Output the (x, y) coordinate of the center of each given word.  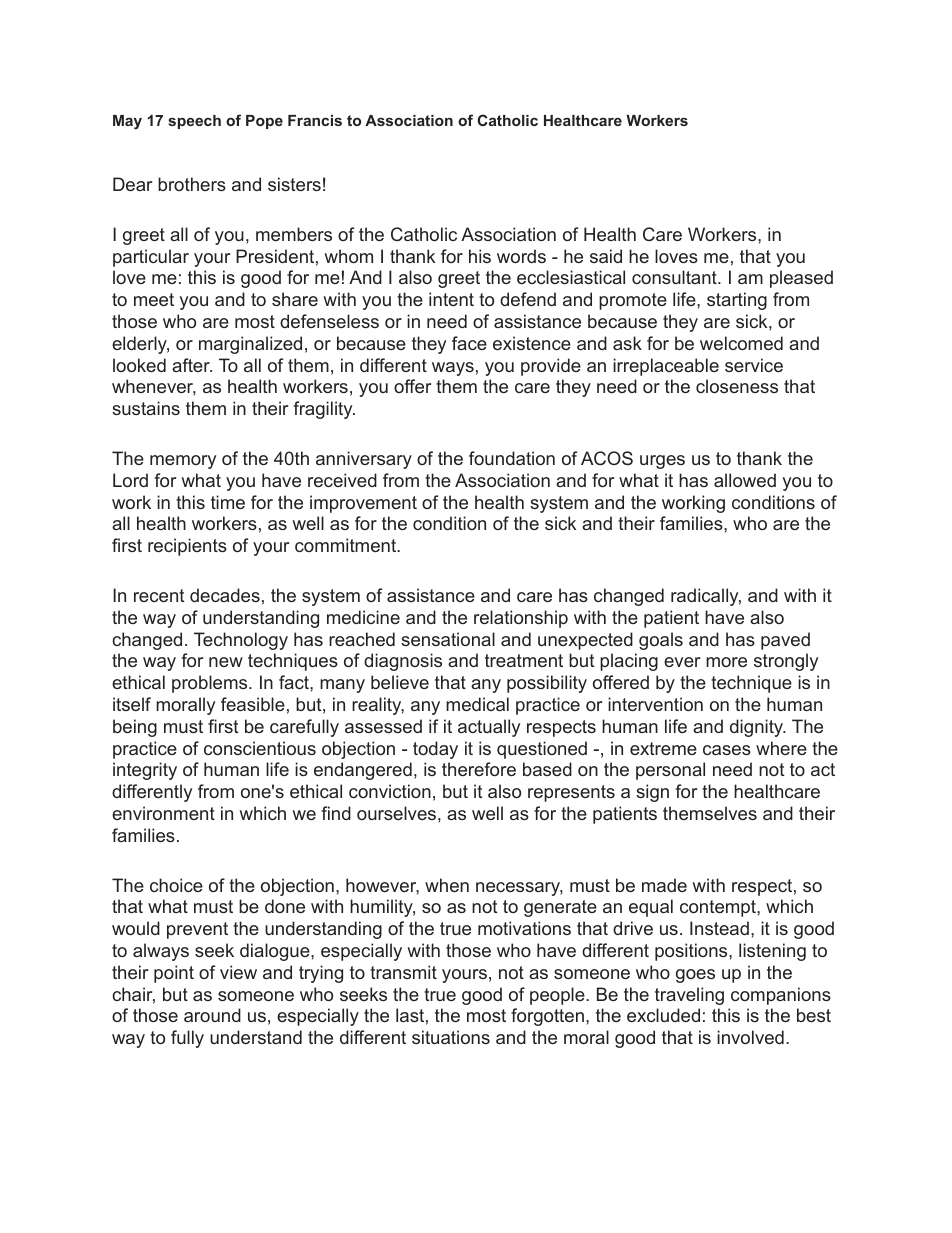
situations (451, 1037)
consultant (675, 277)
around (212, 1015)
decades (225, 595)
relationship (521, 619)
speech (194, 122)
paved (785, 641)
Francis (315, 120)
